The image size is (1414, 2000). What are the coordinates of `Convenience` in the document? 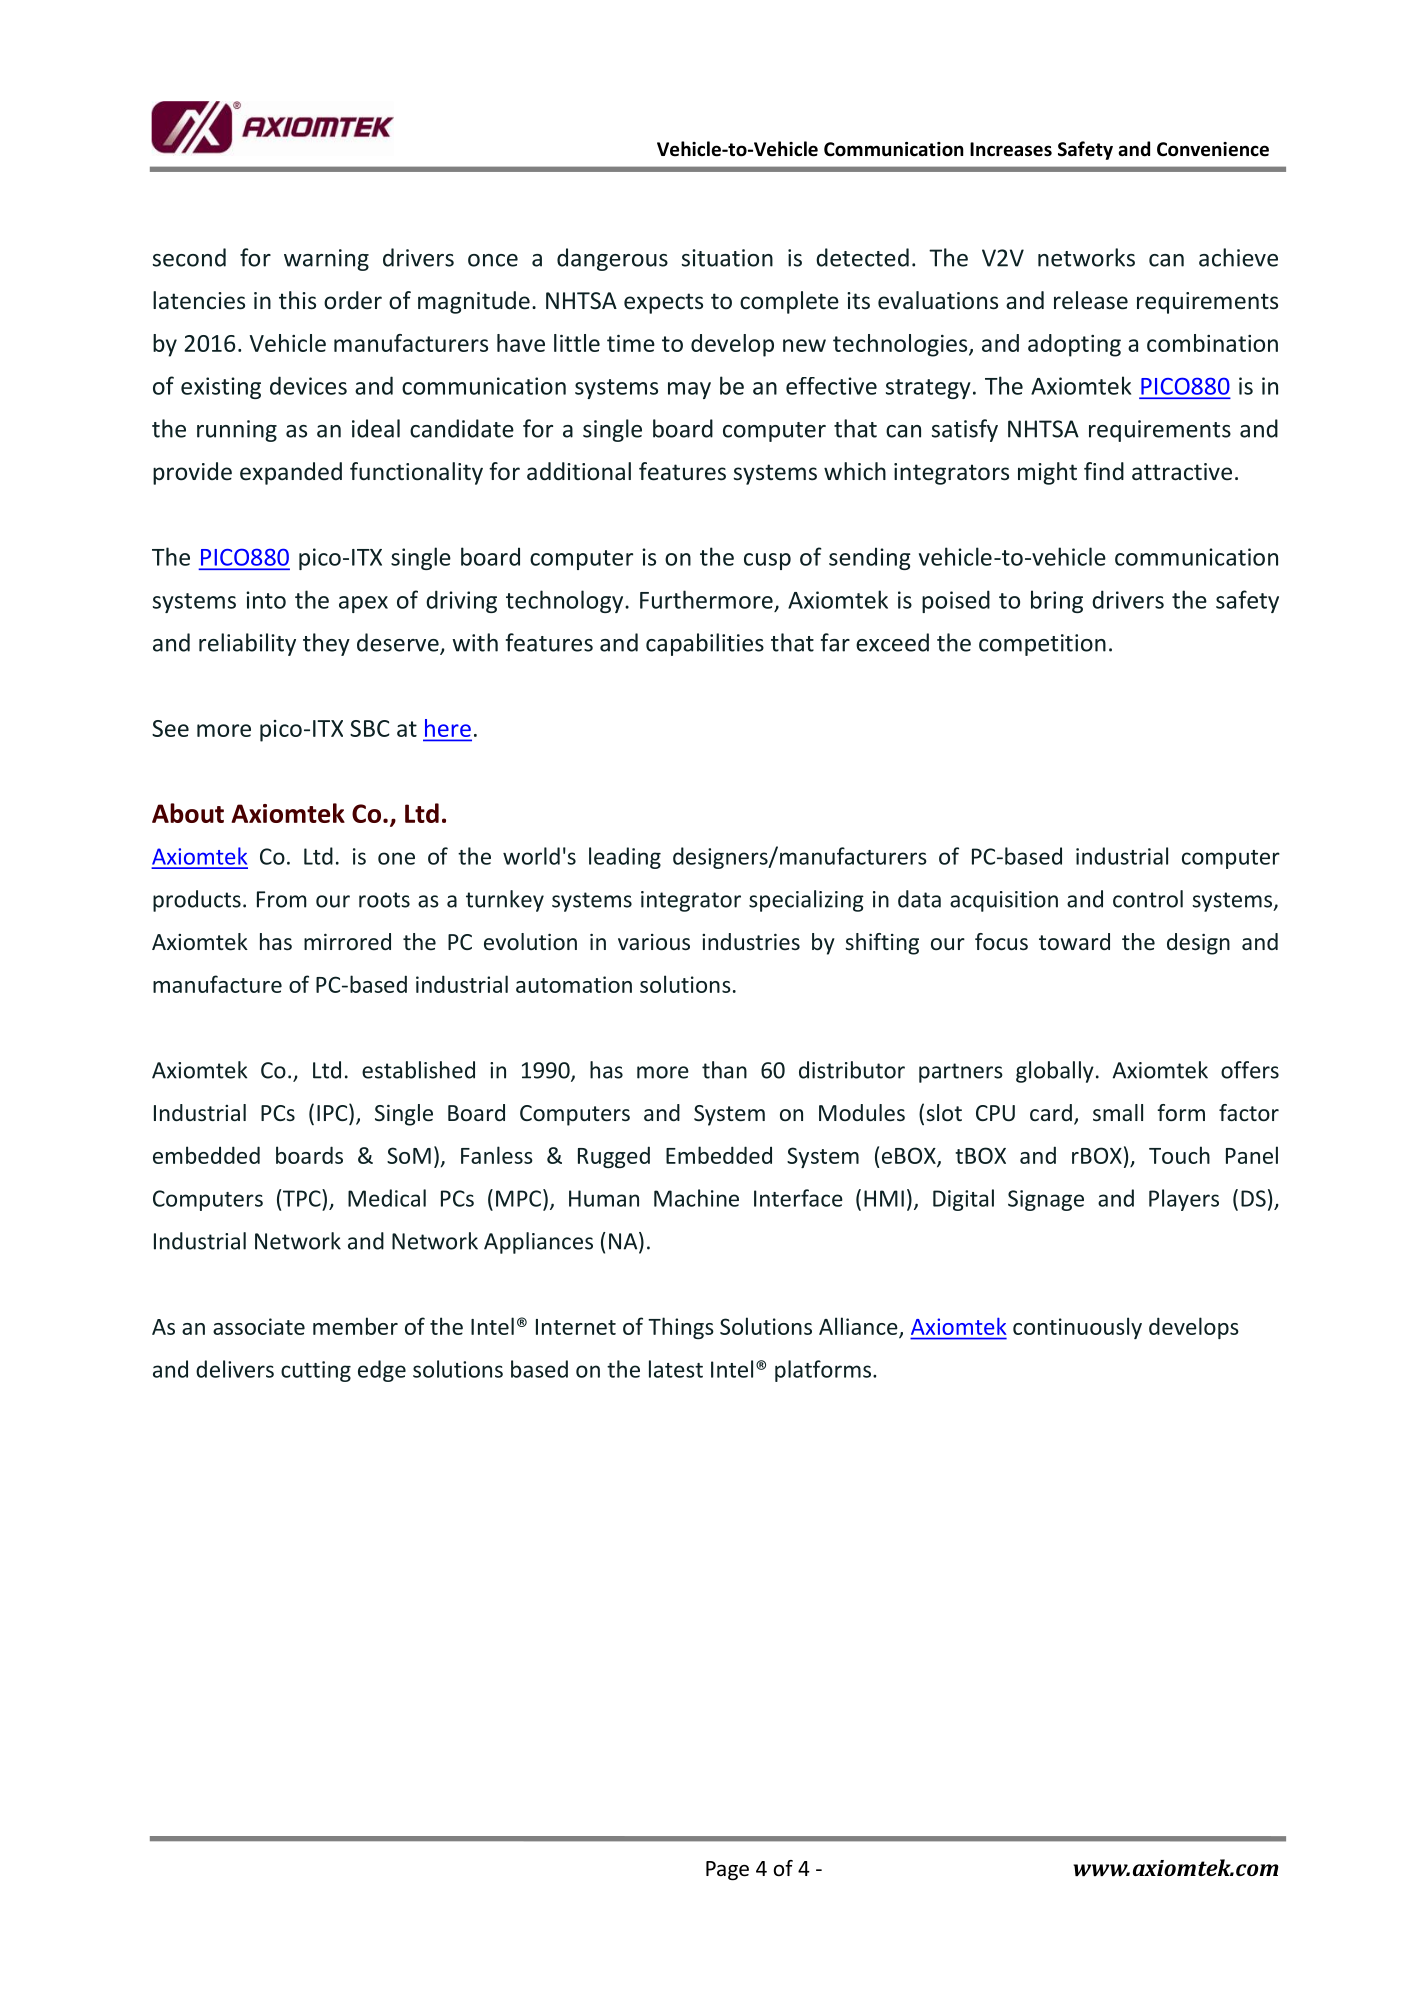 It's located at (1213, 149).
